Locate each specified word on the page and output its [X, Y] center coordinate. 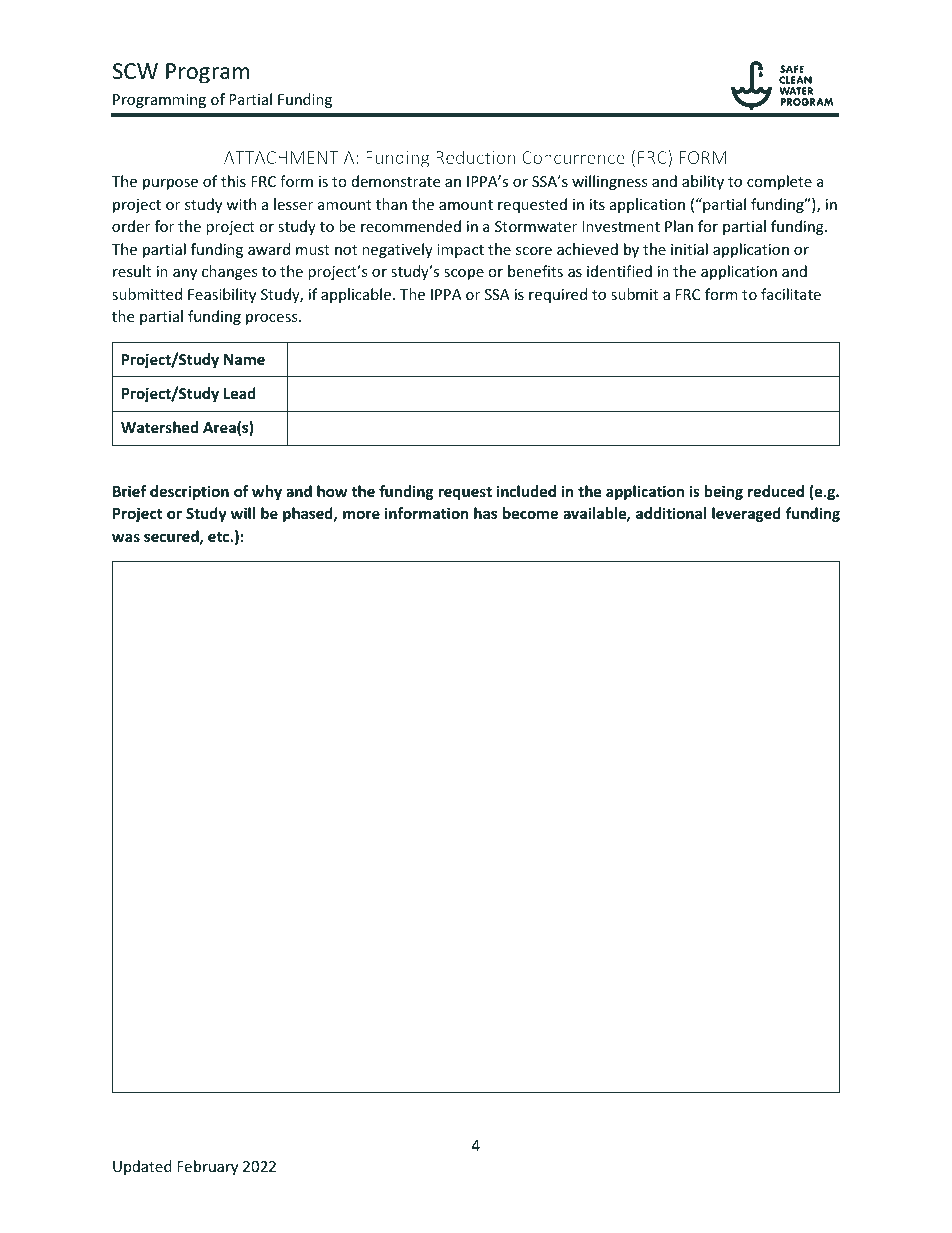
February [207, 1167]
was [126, 537]
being [724, 492]
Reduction [476, 157]
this [233, 181]
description [189, 492]
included [526, 491]
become [530, 513]
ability [703, 182]
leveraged [746, 514]
